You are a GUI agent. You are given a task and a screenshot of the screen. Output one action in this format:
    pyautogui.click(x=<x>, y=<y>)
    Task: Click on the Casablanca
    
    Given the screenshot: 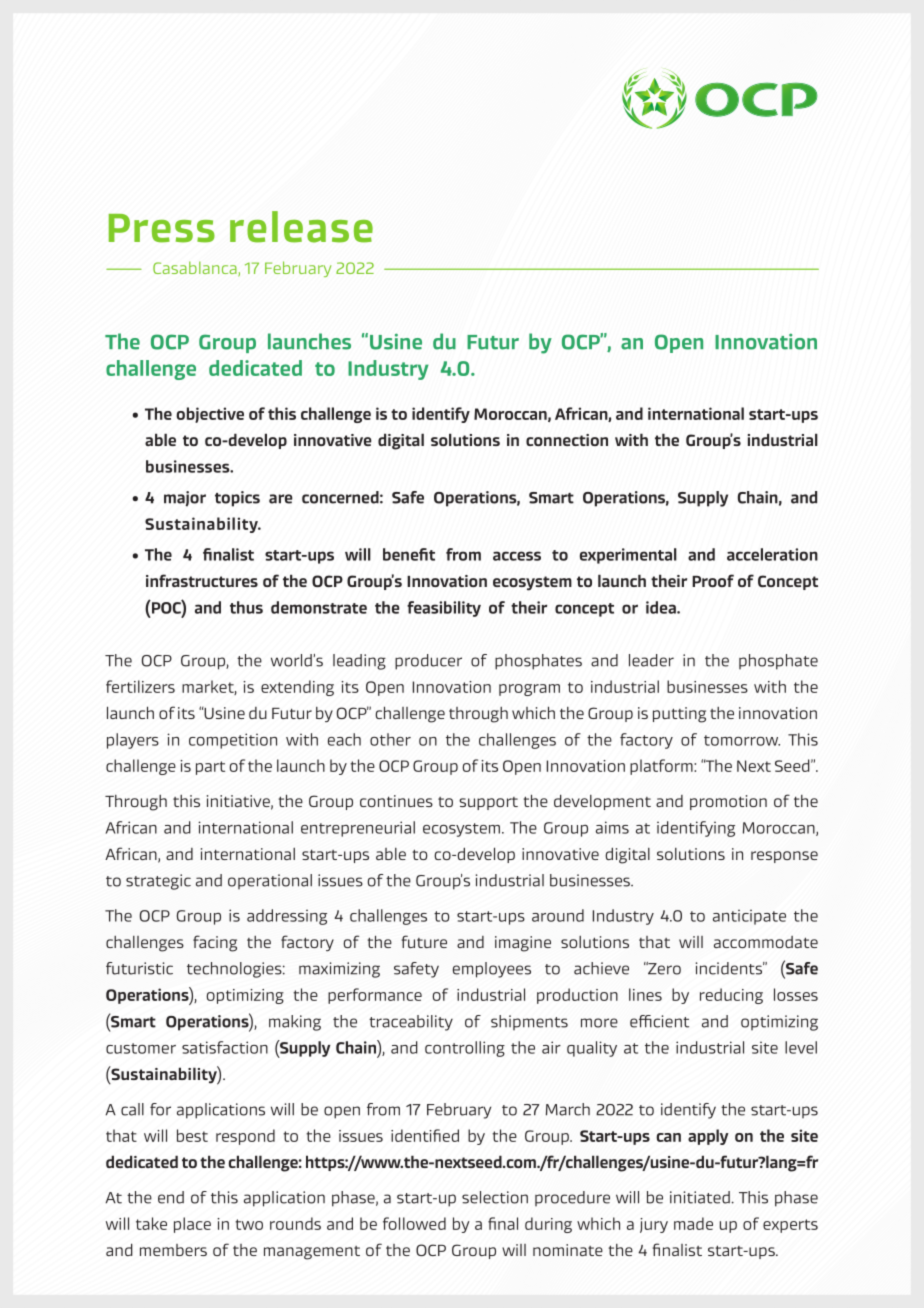 What is the action you would take?
    pyautogui.click(x=196, y=269)
